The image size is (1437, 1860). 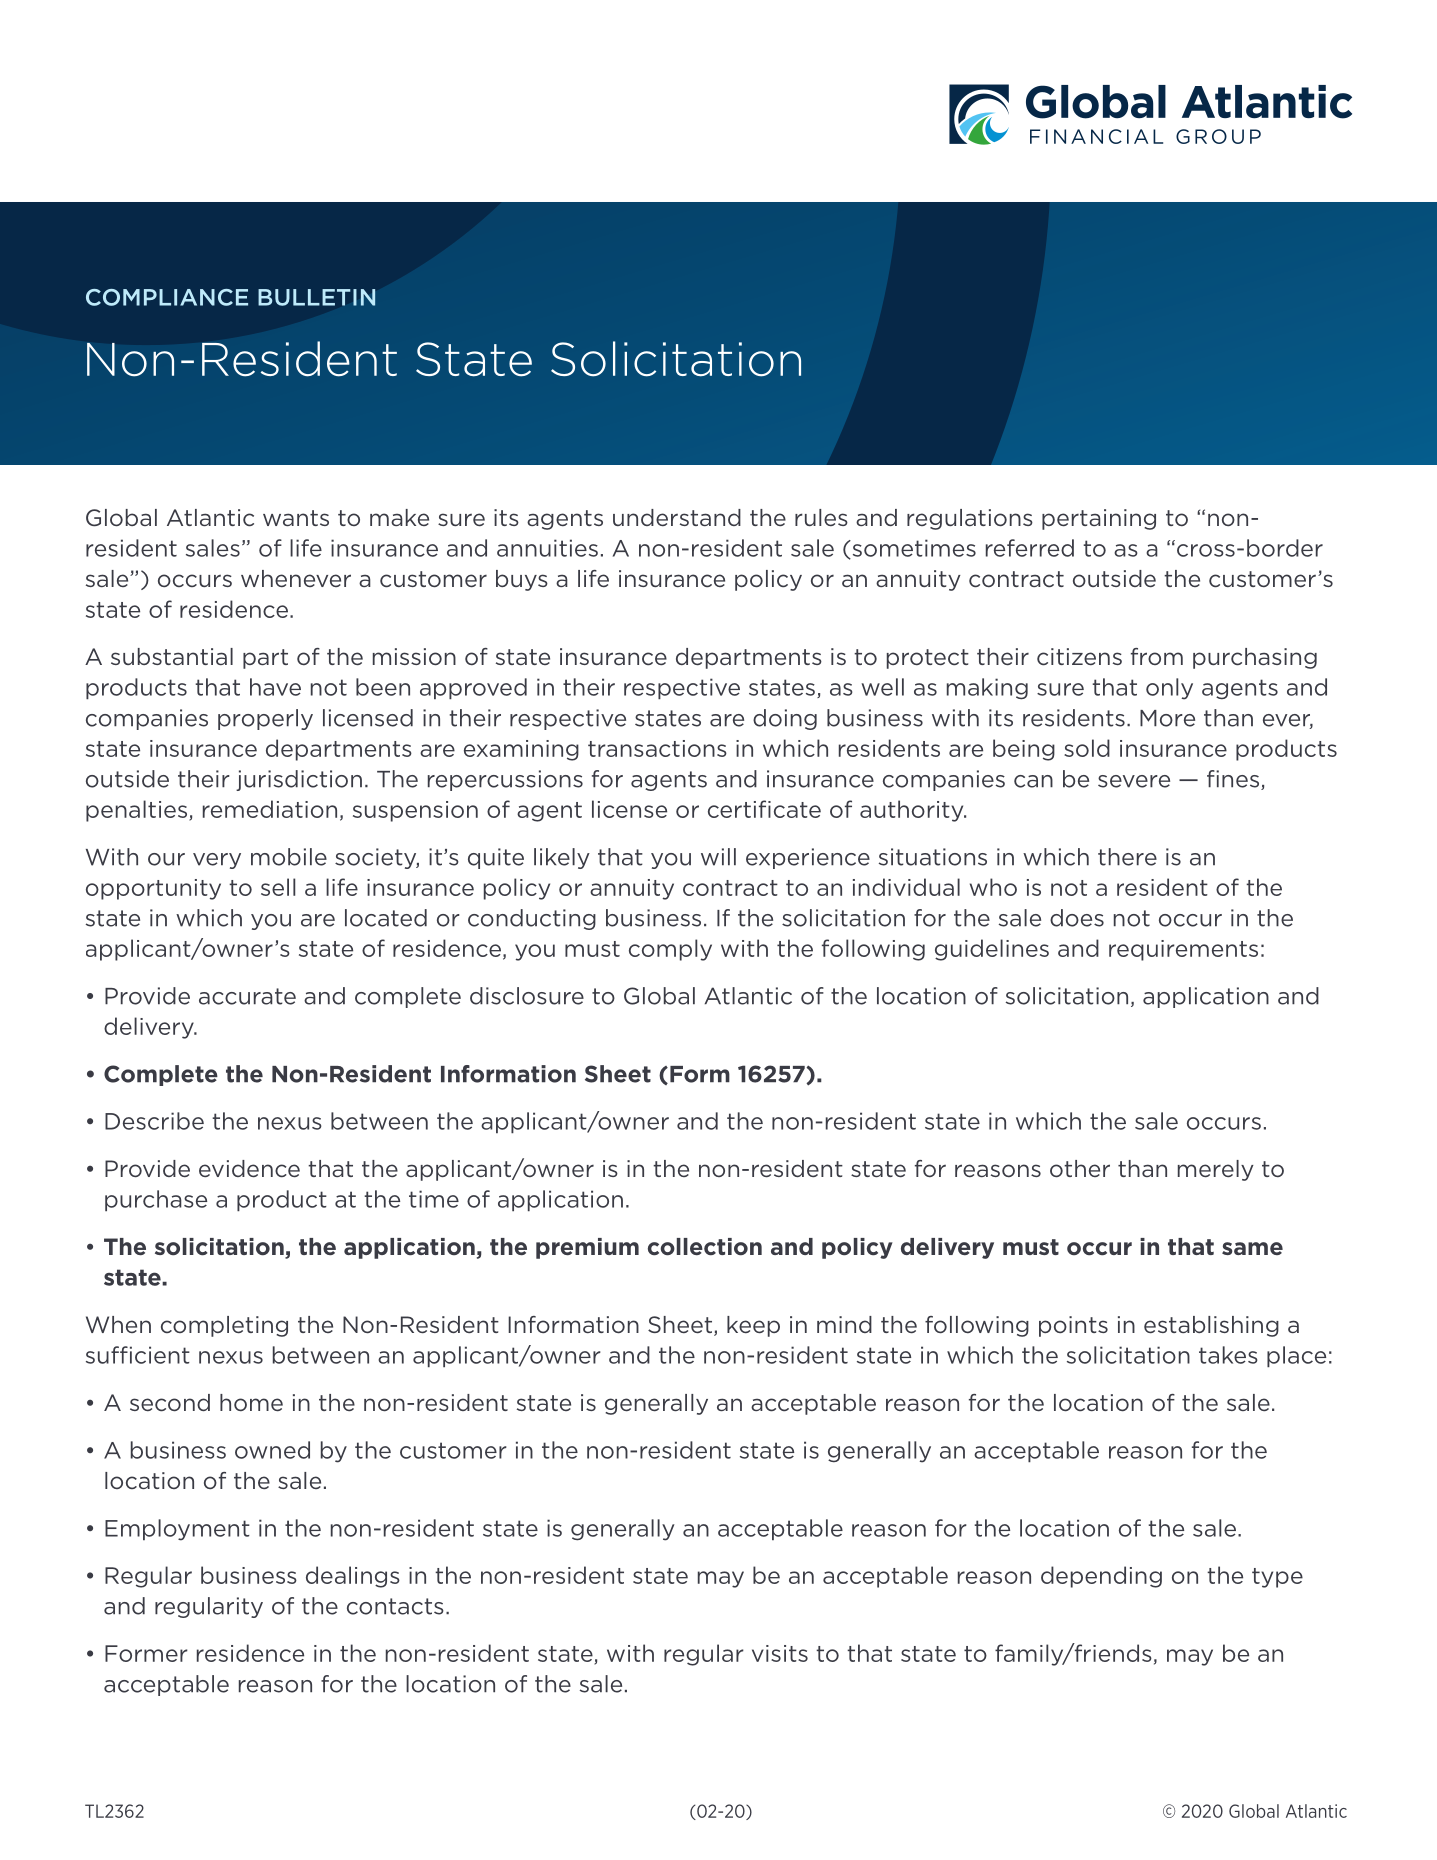 What do you see at coordinates (780, 1653) in the document?
I see `visits` at bounding box center [780, 1653].
